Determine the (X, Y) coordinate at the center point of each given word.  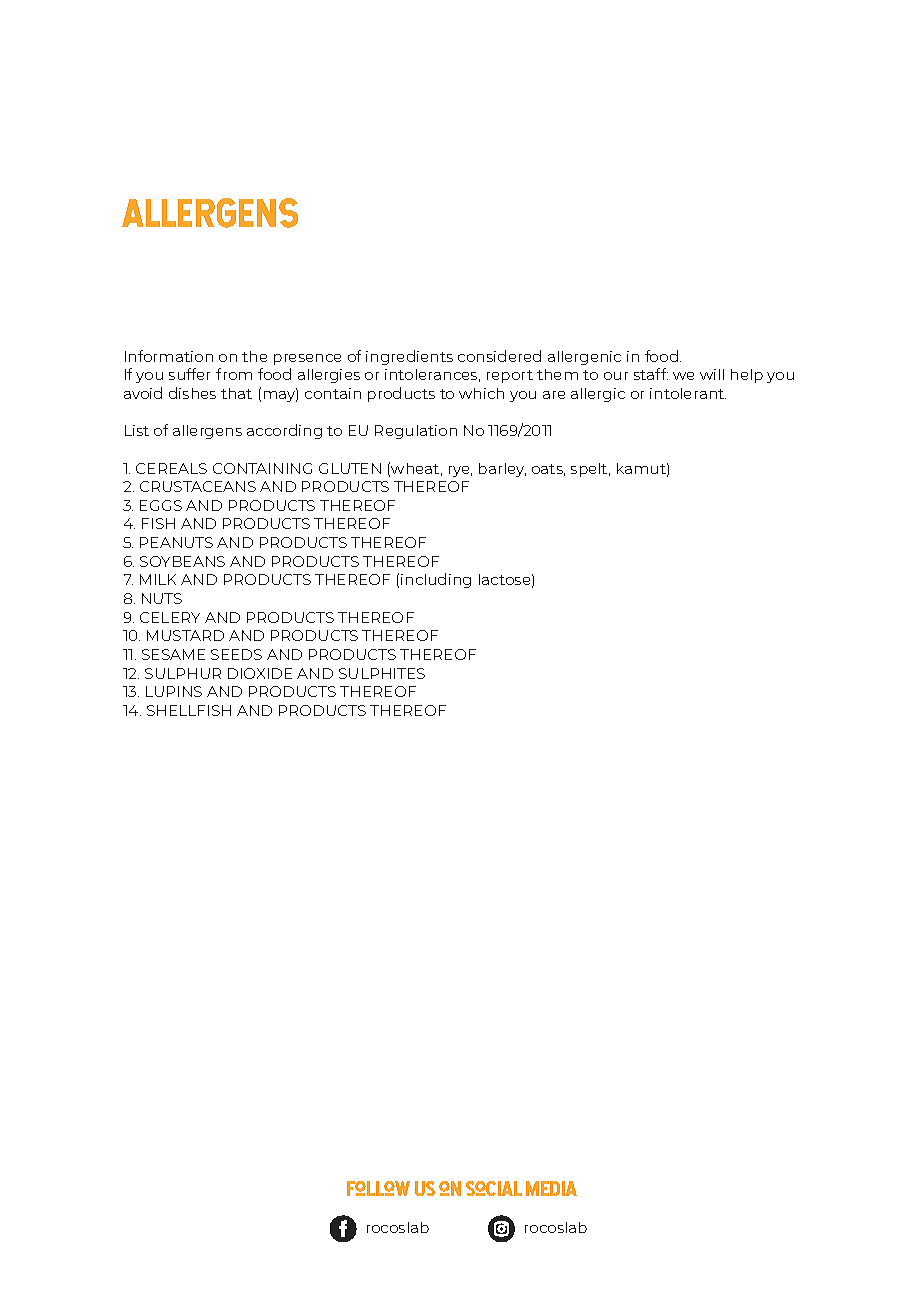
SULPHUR (183, 673)
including (436, 580)
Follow (378, 1188)
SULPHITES (382, 673)
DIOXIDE (260, 673)
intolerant (688, 393)
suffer (189, 374)
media (551, 1188)
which (481, 393)
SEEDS (236, 654)
